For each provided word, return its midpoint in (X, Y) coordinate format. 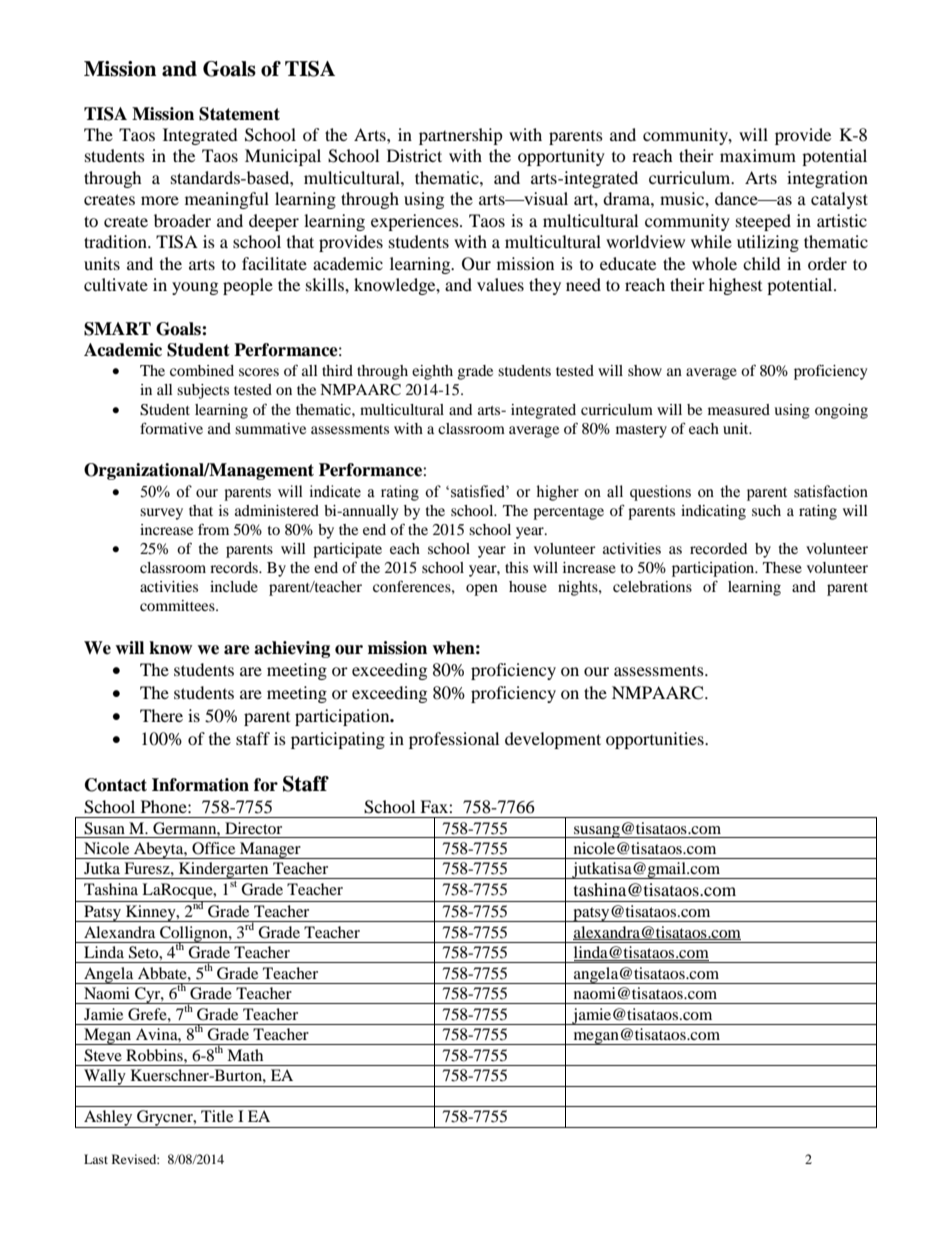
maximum (758, 155)
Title (217, 1116)
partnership (461, 136)
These (782, 567)
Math (245, 1055)
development (553, 740)
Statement (239, 114)
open (482, 590)
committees (178, 605)
